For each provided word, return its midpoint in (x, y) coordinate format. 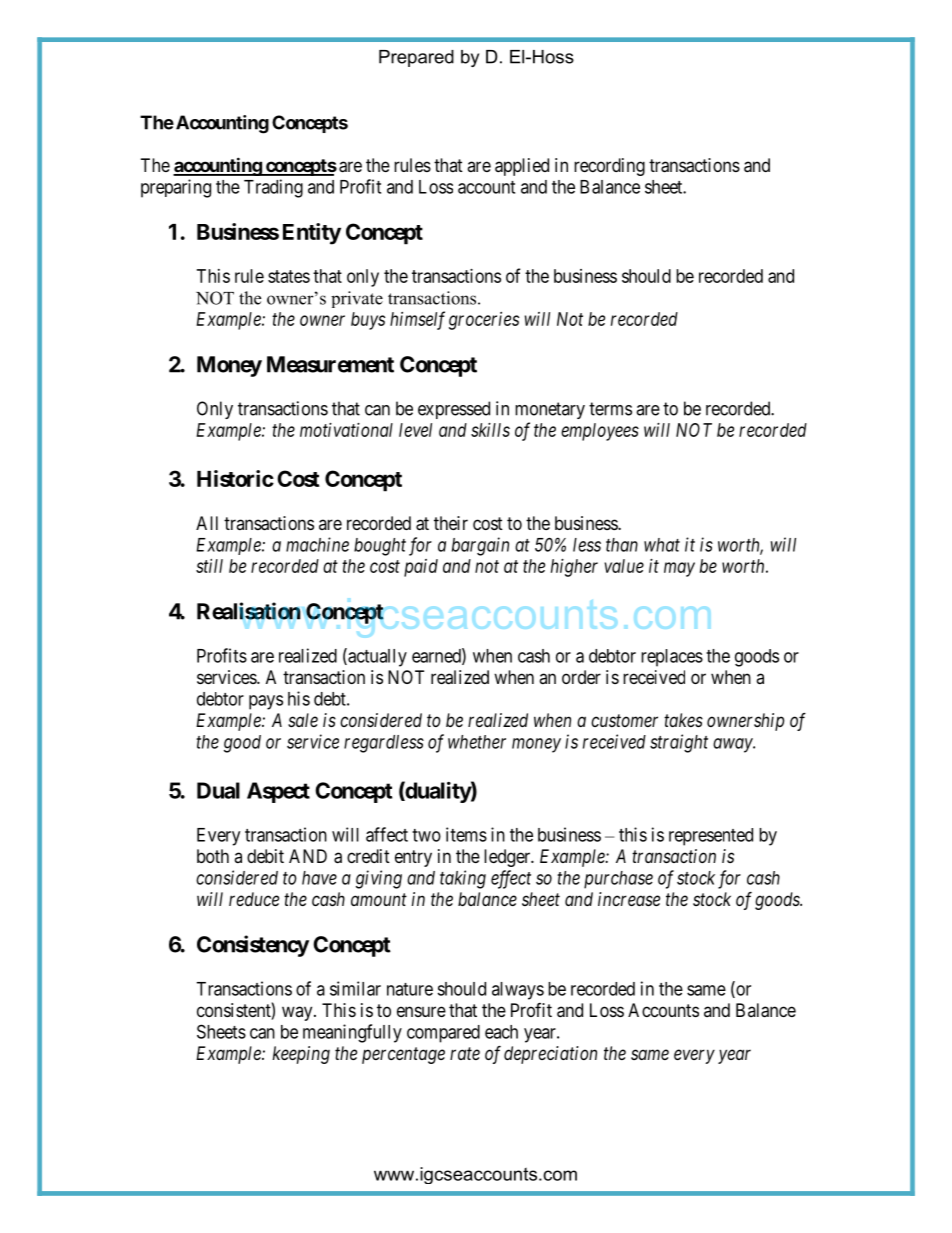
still (209, 566)
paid (421, 568)
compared (443, 1034)
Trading (273, 188)
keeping (301, 1055)
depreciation (550, 1055)
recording (609, 167)
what (662, 545)
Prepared (416, 58)
